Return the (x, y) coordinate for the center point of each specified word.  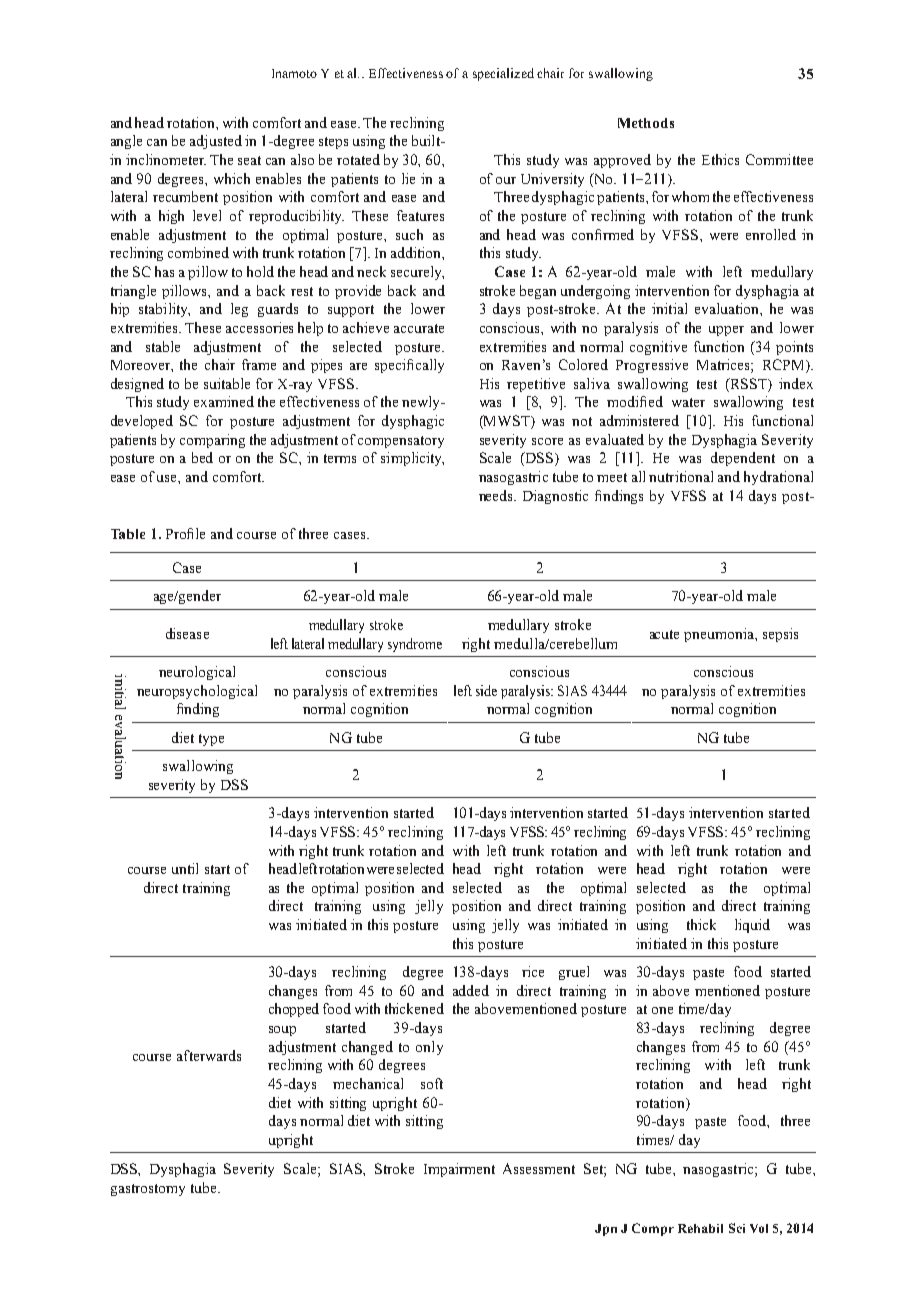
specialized (503, 74)
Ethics (720, 159)
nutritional (681, 476)
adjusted (216, 142)
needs (497, 495)
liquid (752, 926)
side (486, 690)
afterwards (209, 1055)
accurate (419, 328)
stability (164, 310)
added (471, 990)
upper (726, 331)
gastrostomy (148, 1190)
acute (664, 634)
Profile (185, 533)
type (211, 740)
